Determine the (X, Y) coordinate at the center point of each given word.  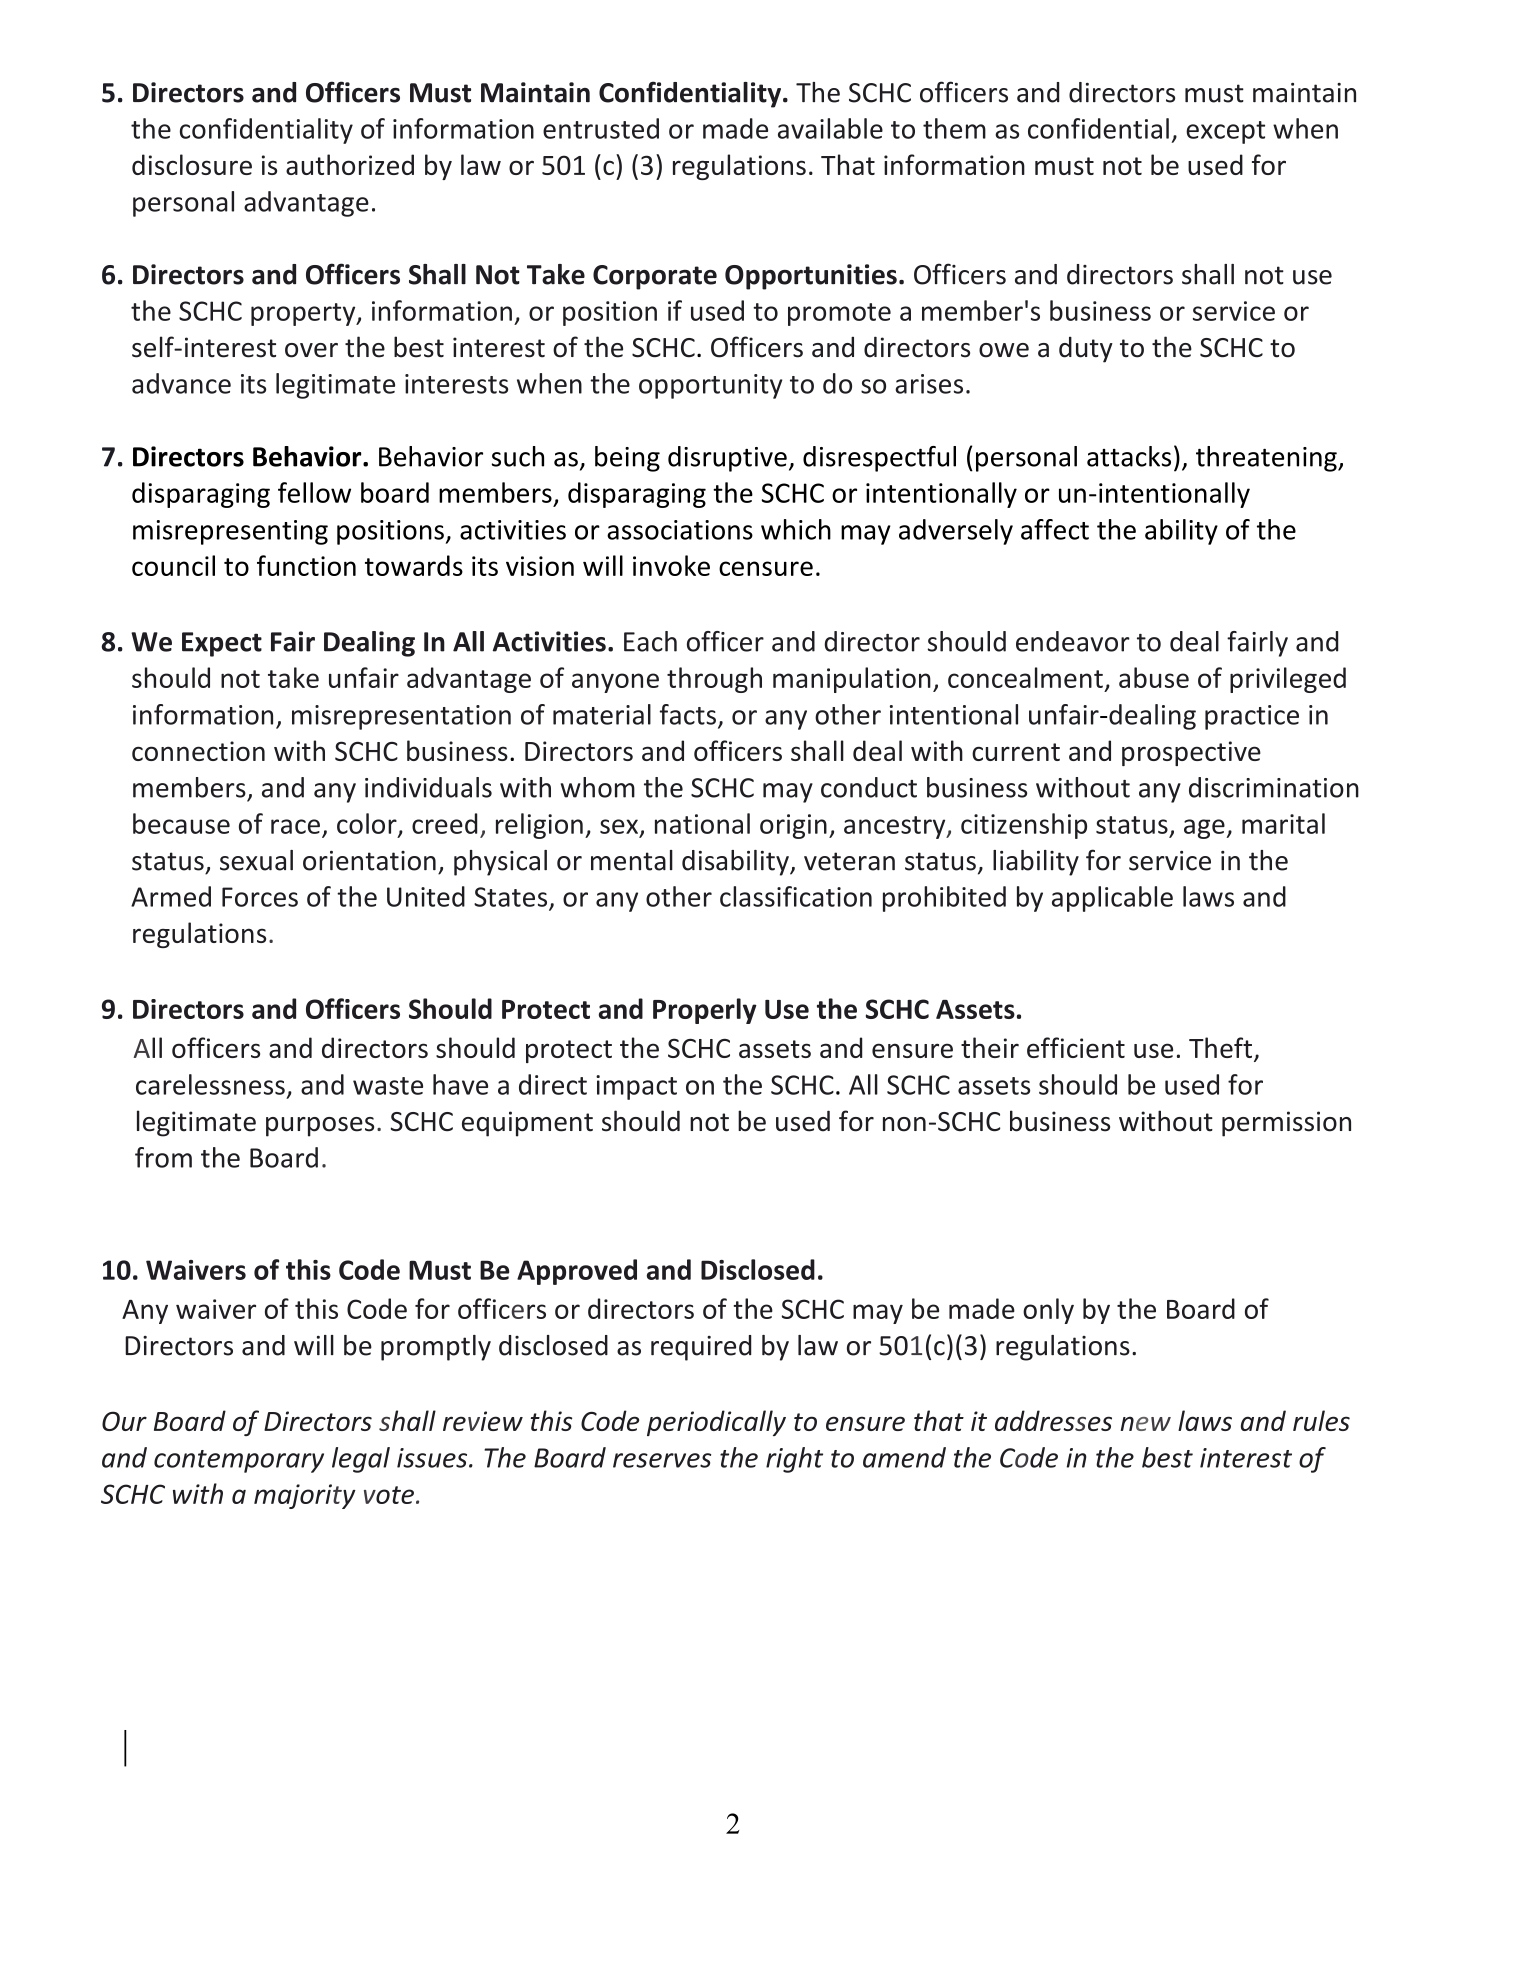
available (830, 128)
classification (796, 896)
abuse (1154, 677)
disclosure (192, 164)
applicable (1112, 899)
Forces (260, 897)
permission (1286, 1124)
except (1225, 132)
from (163, 1157)
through (714, 680)
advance (181, 383)
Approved (577, 1272)
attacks (1129, 456)
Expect (222, 644)
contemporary (239, 1461)
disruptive (727, 459)
